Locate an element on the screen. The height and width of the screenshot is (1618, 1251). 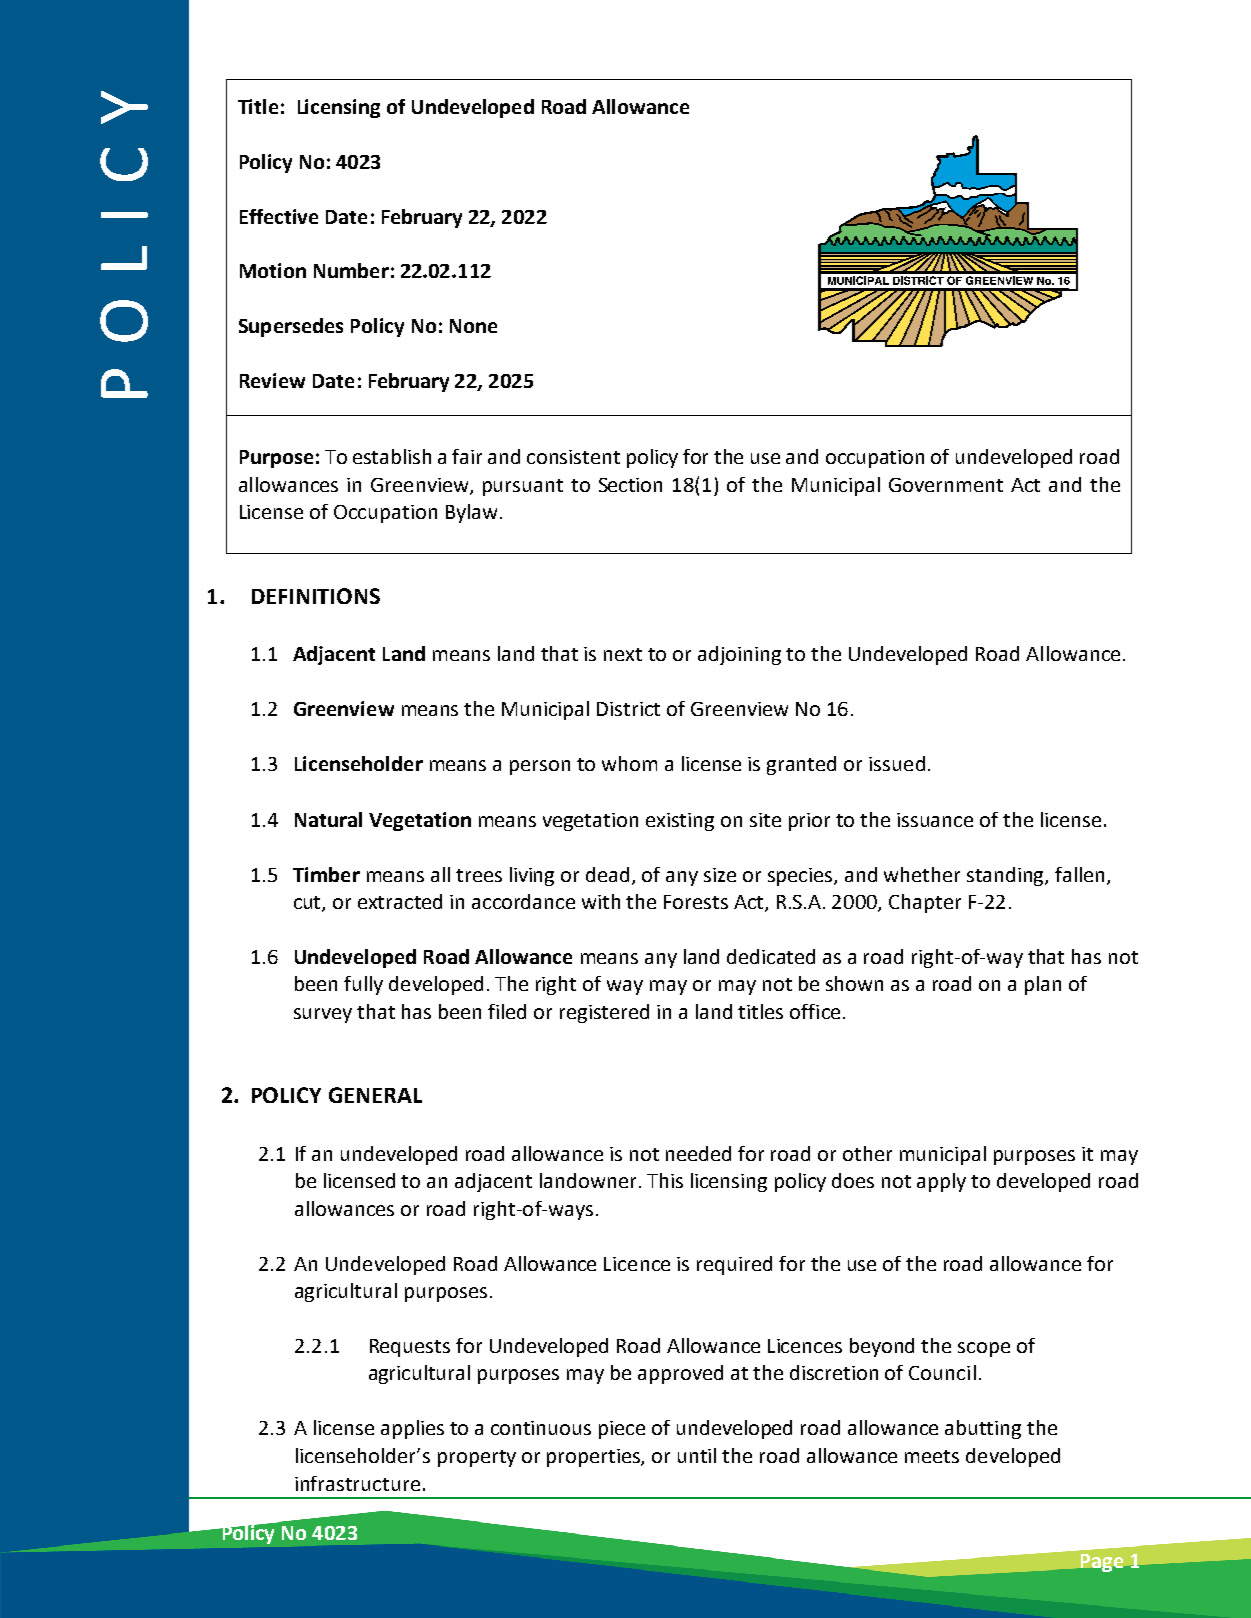
None is located at coordinates (473, 326).
